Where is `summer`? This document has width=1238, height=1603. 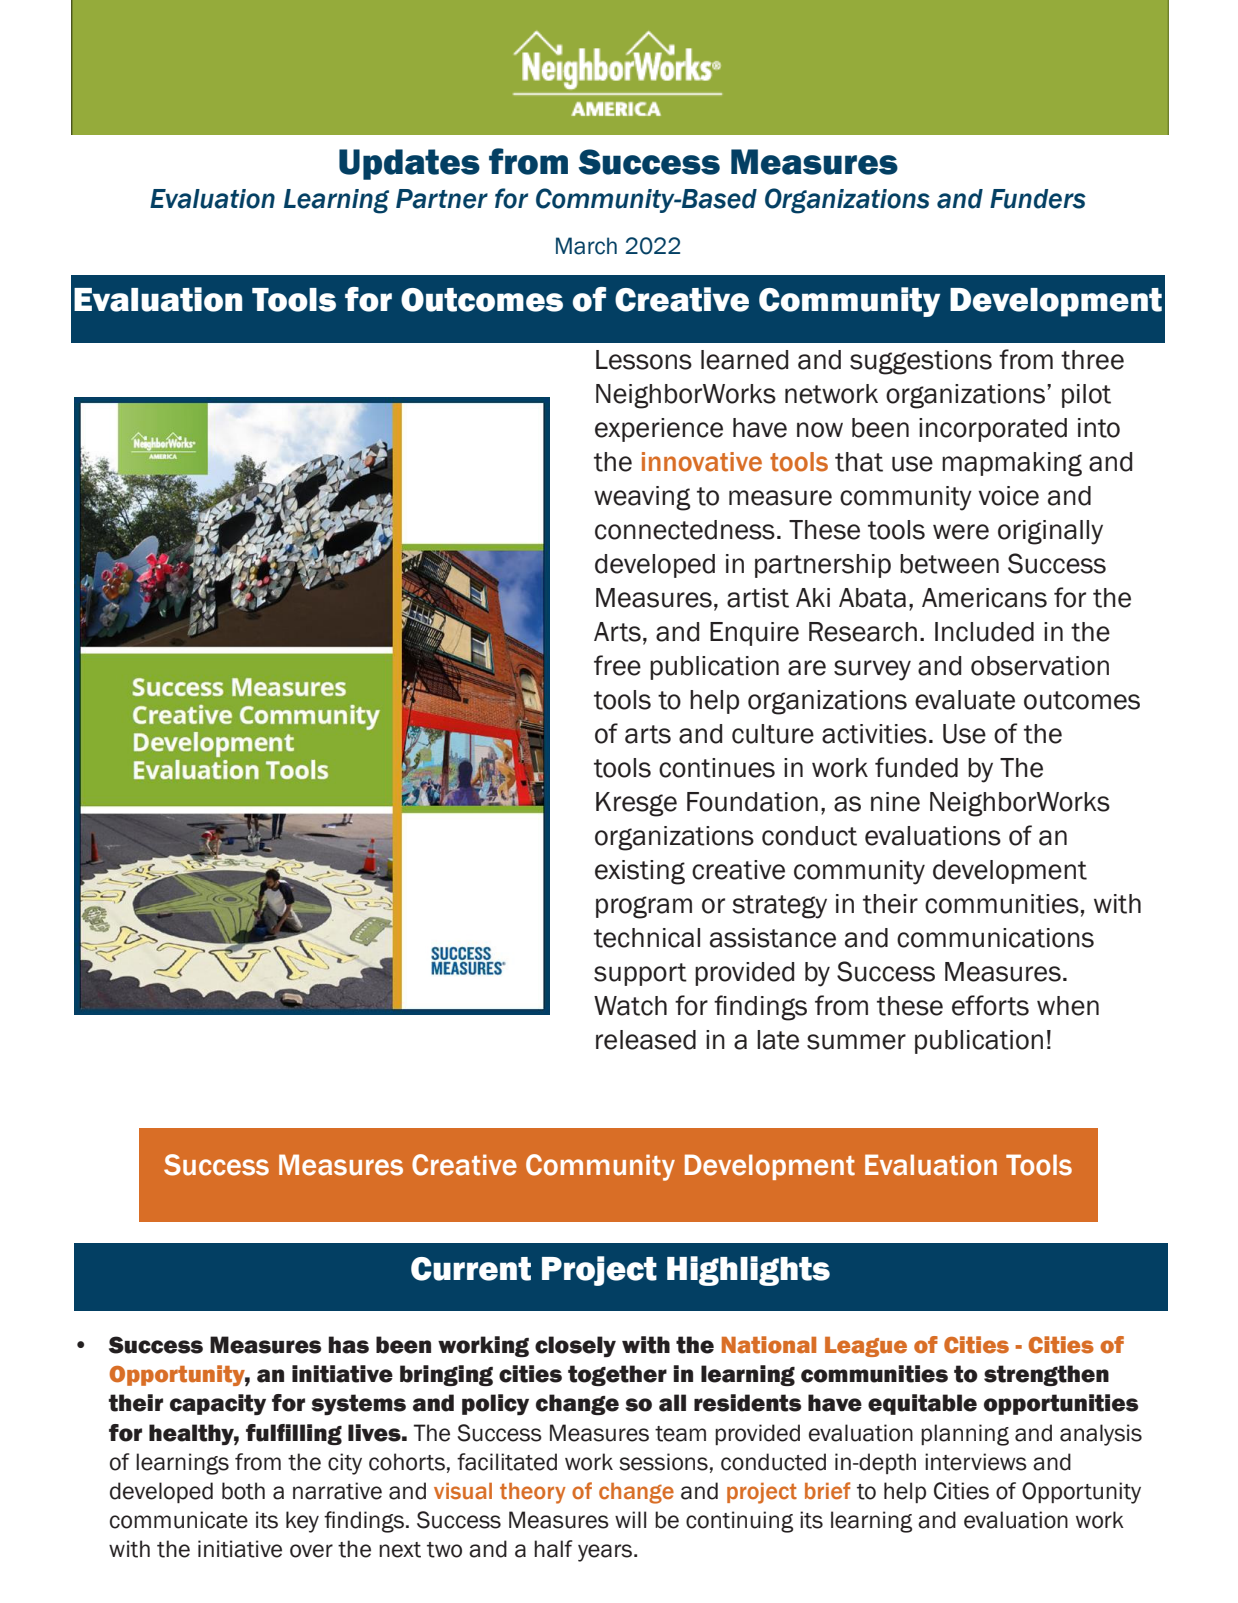
summer is located at coordinates (856, 1042).
